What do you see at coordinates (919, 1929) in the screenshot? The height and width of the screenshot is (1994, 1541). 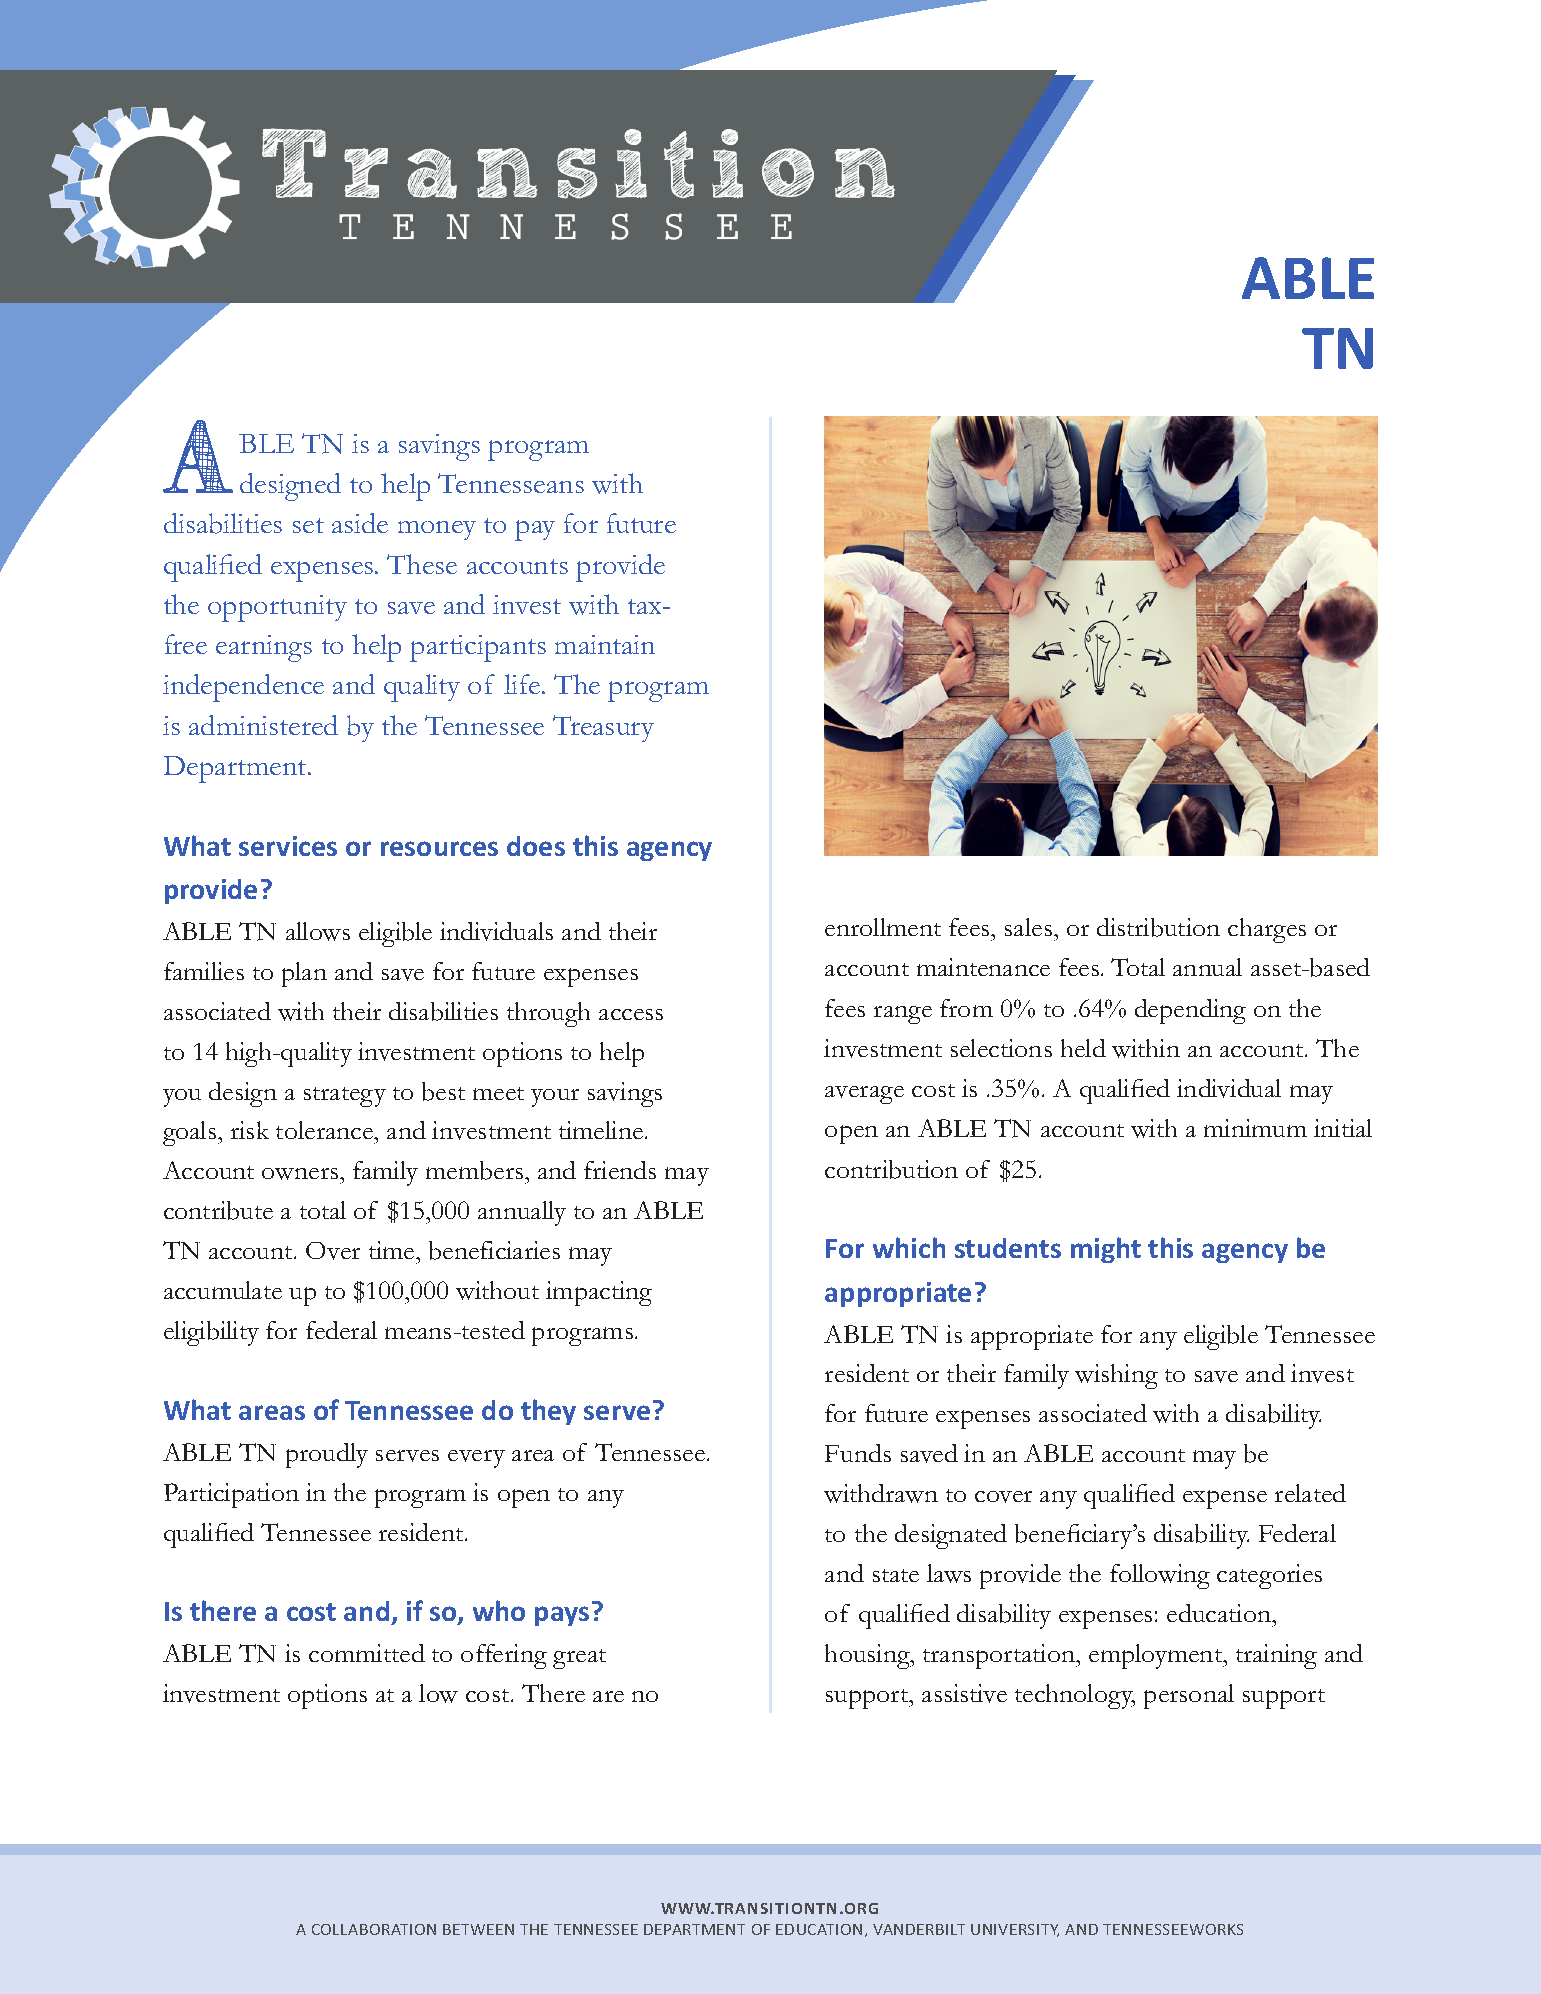 I see `VANDERBILT` at bounding box center [919, 1929].
